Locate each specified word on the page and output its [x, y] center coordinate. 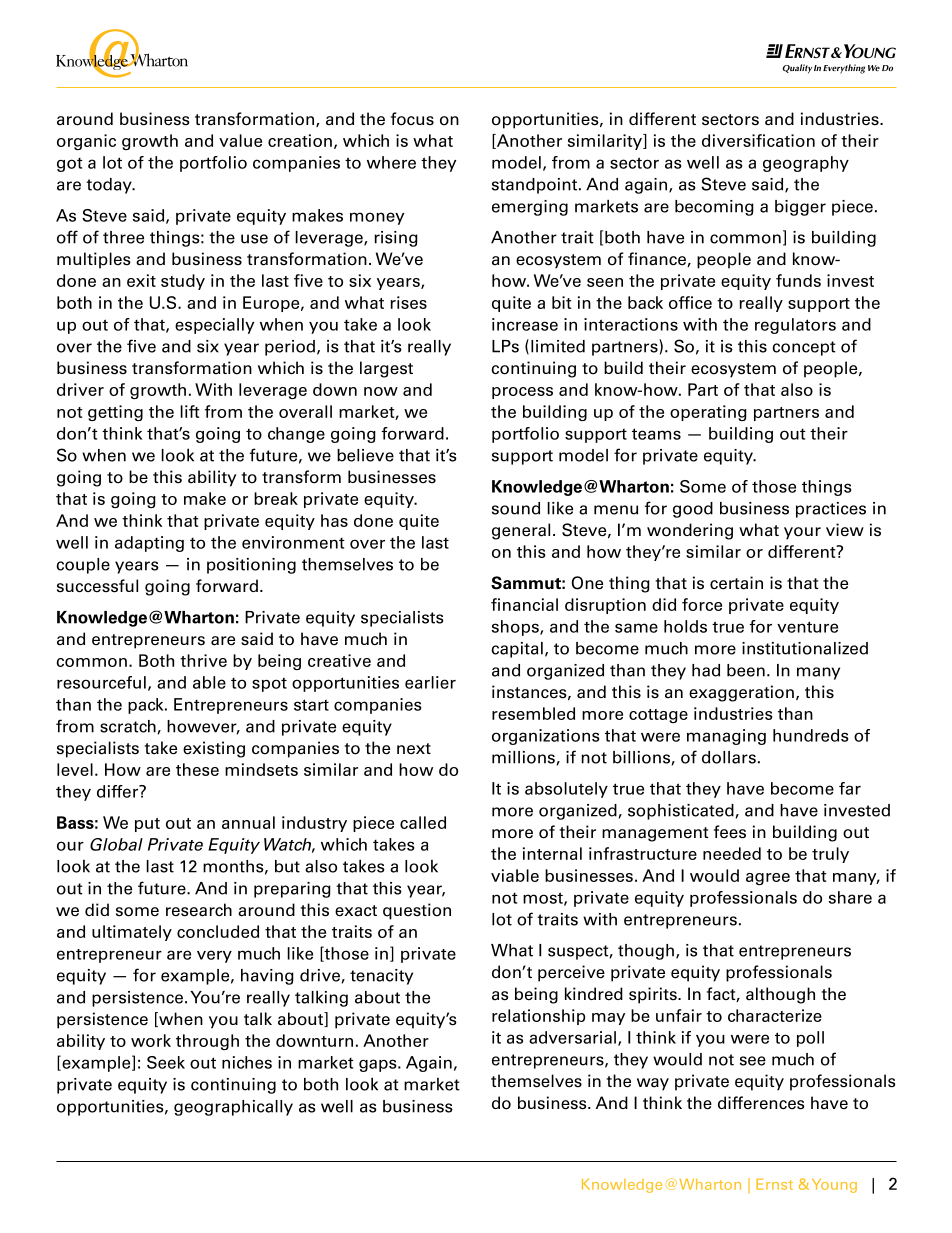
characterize [775, 1015]
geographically [233, 1108]
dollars [729, 757]
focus [412, 119]
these [197, 769]
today [110, 186]
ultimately [132, 933]
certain [736, 583]
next [414, 749]
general [521, 531]
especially [214, 326]
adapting [149, 544]
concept [804, 348]
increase [525, 324]
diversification [758, 140]
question [417, 911]
